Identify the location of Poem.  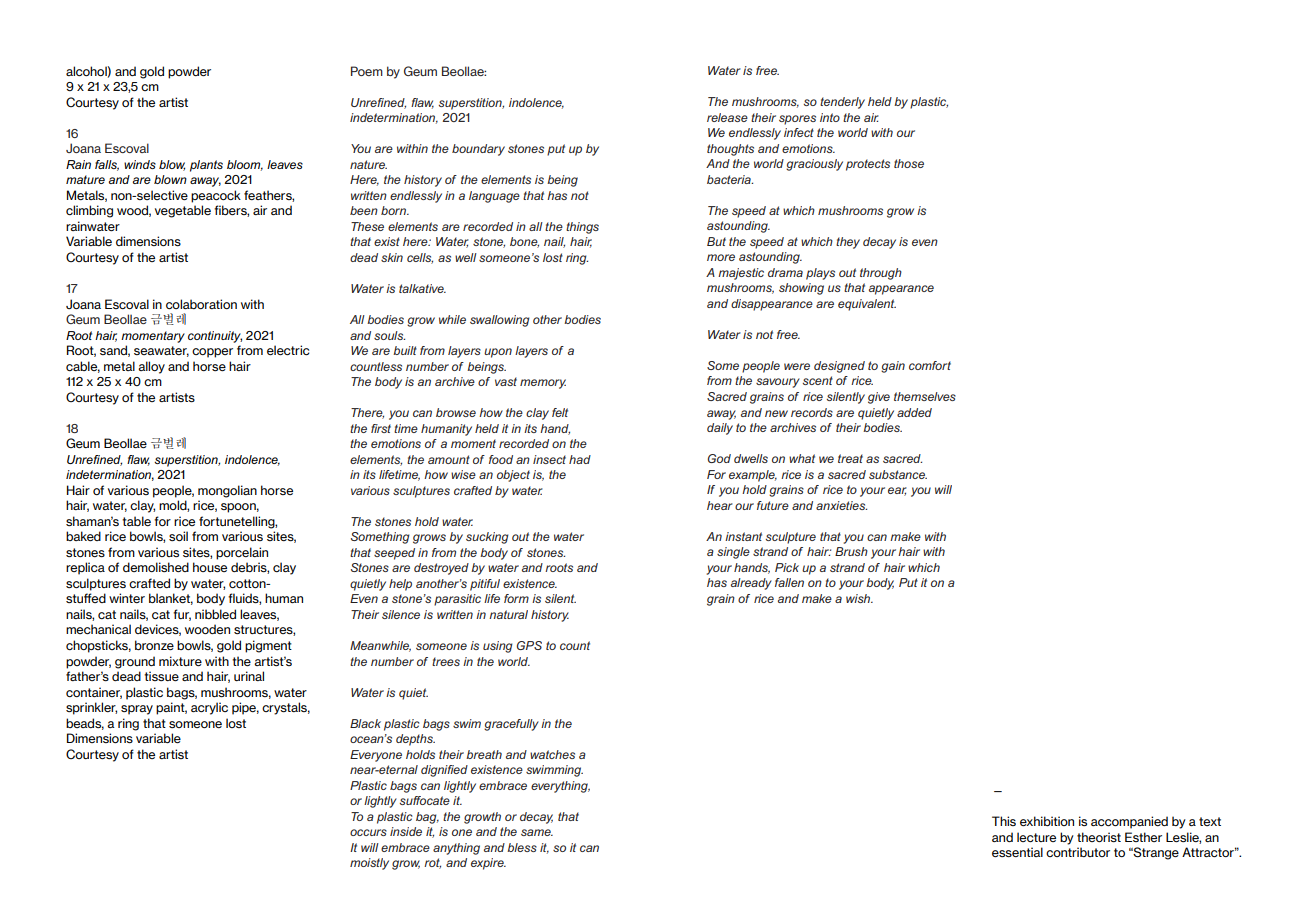
(367, 71).
